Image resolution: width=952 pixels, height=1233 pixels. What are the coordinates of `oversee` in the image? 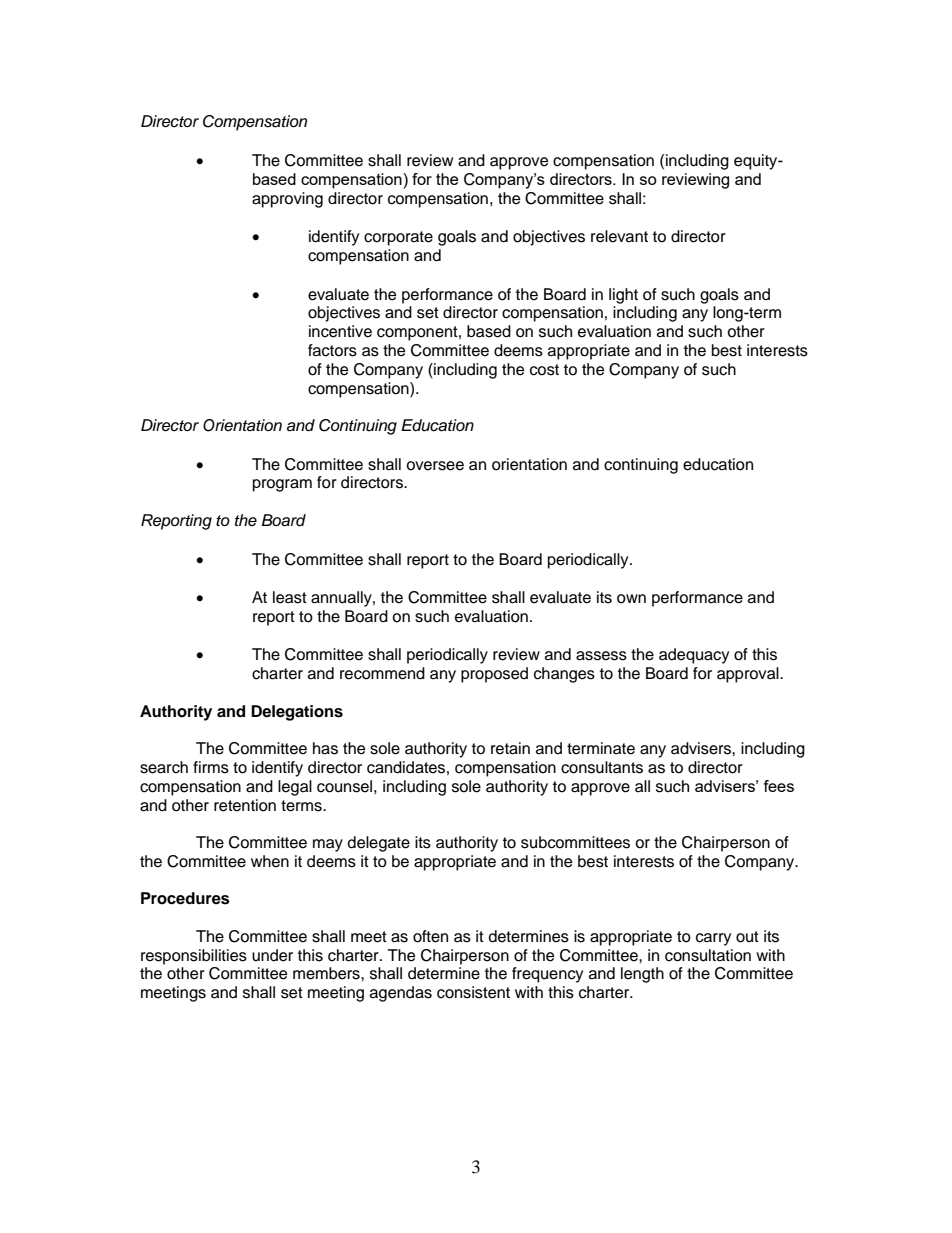 It's located at (435, 466).
